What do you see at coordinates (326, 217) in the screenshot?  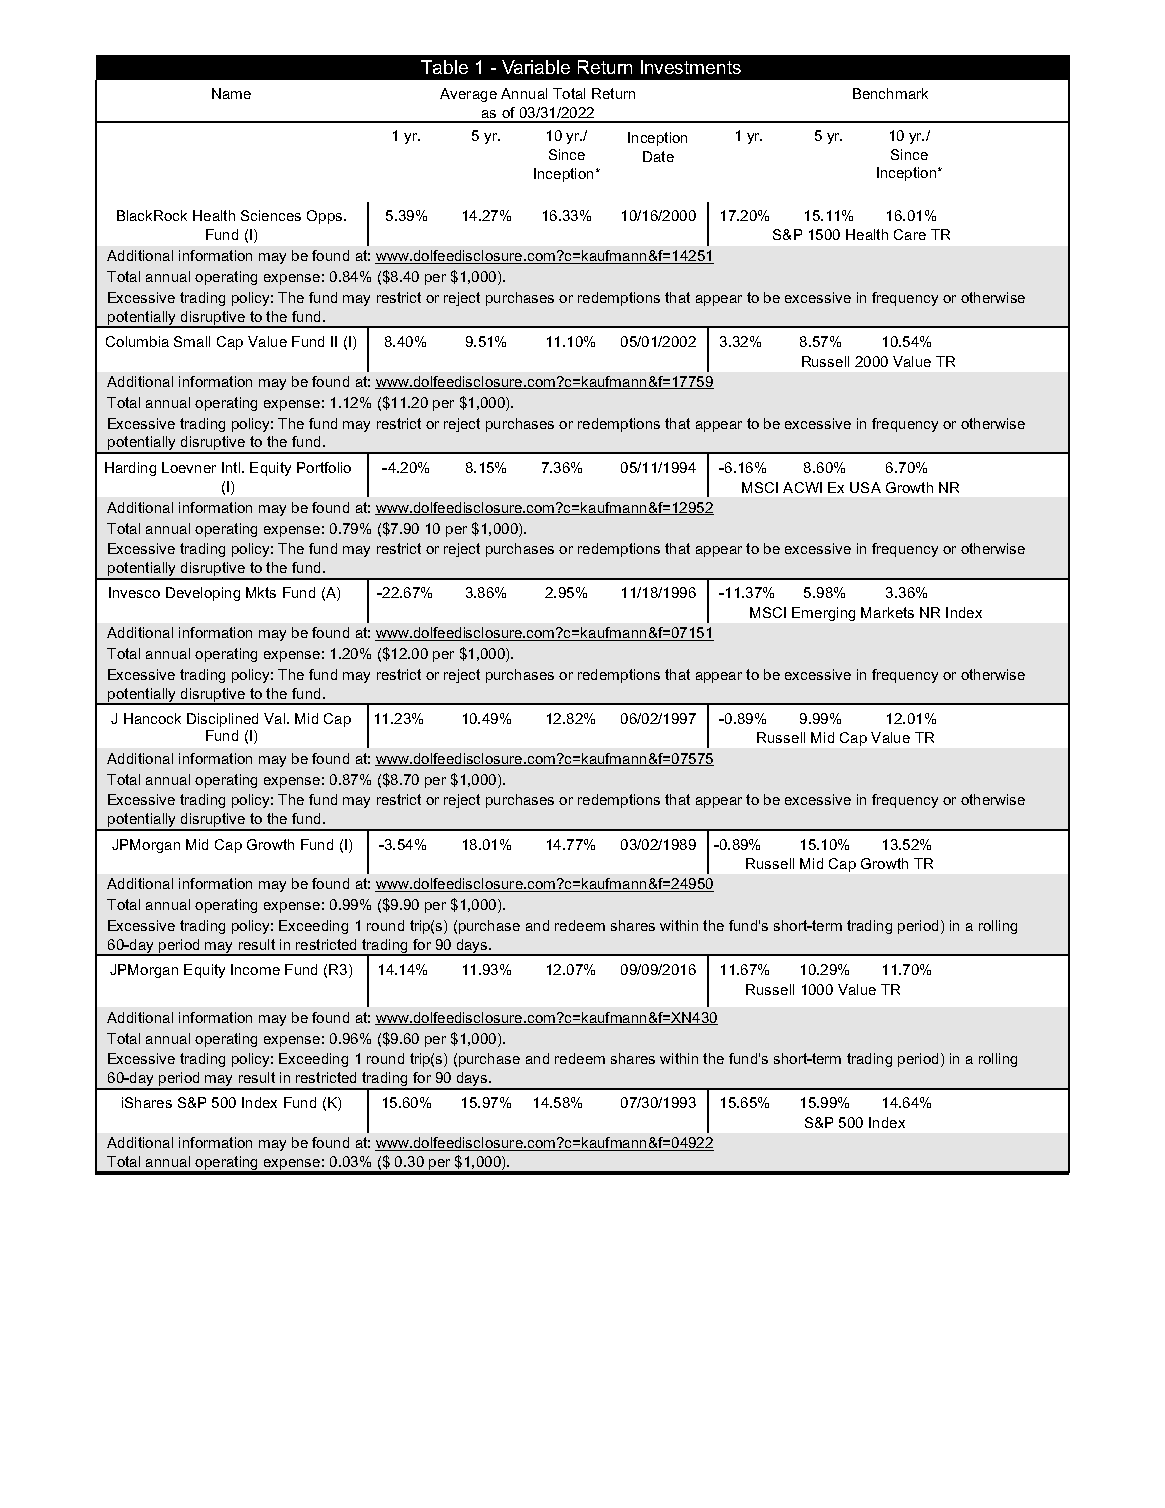 I see `Opps` at bounding box center [326, 217].
